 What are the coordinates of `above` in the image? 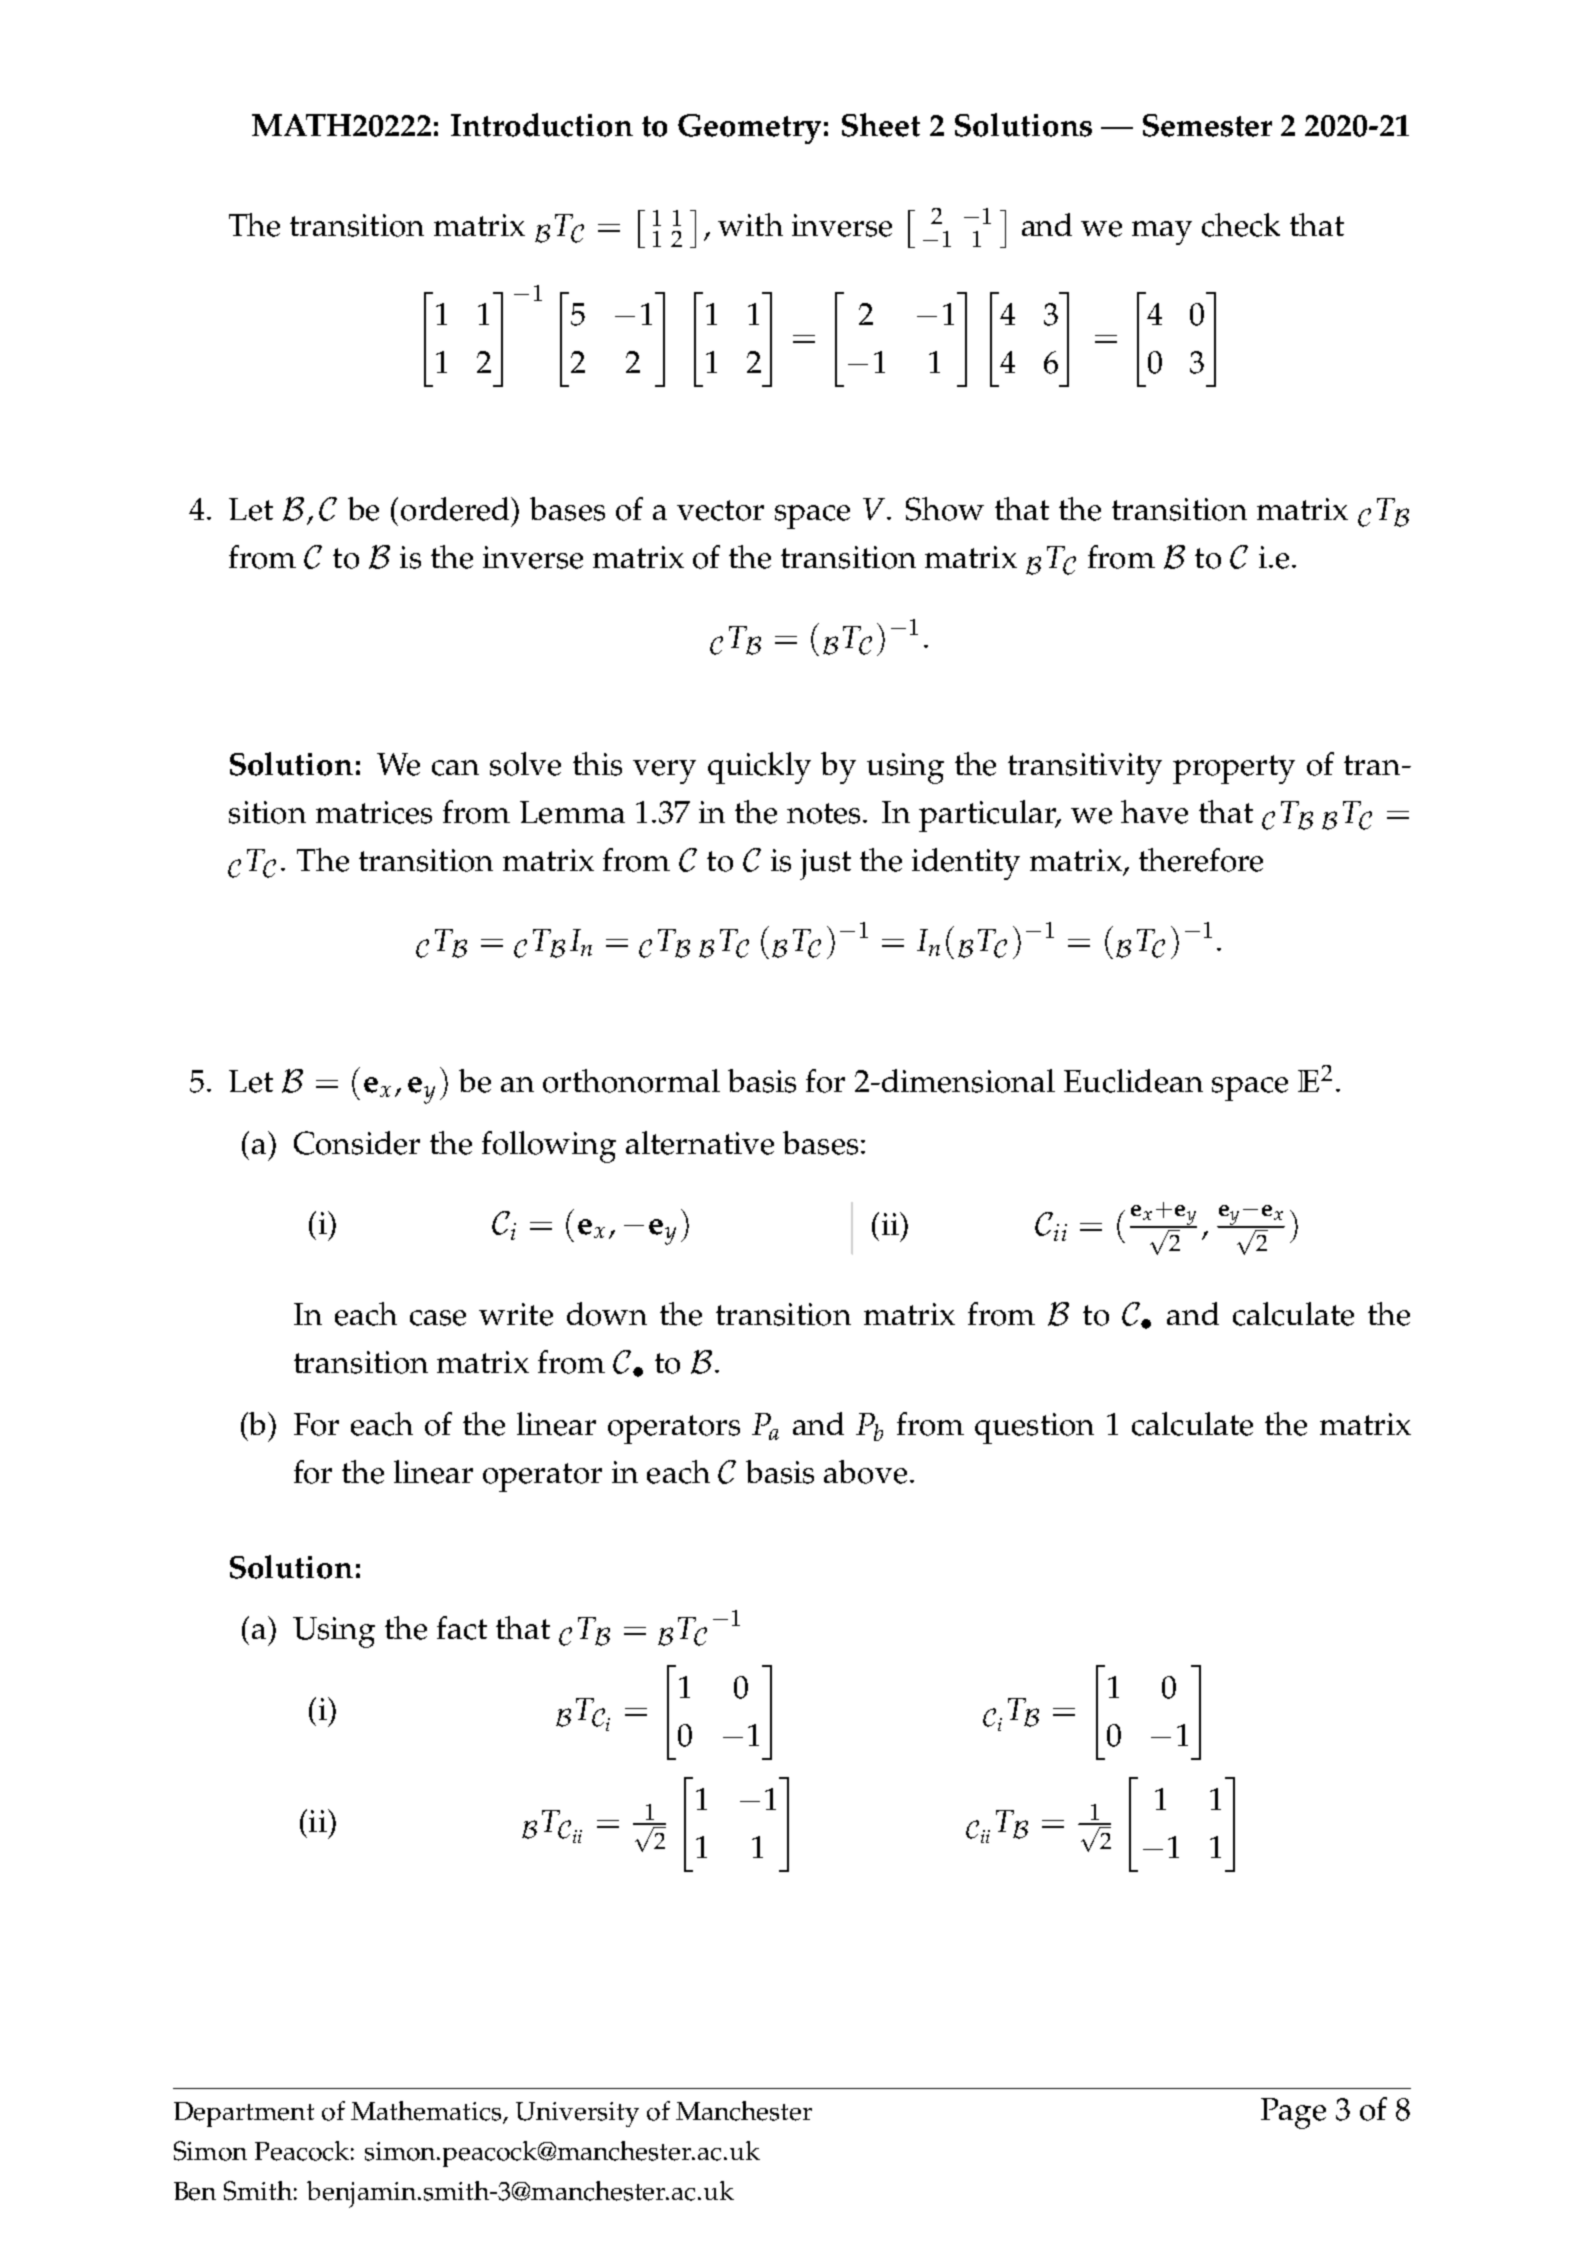 It's located at (865, 1472).
